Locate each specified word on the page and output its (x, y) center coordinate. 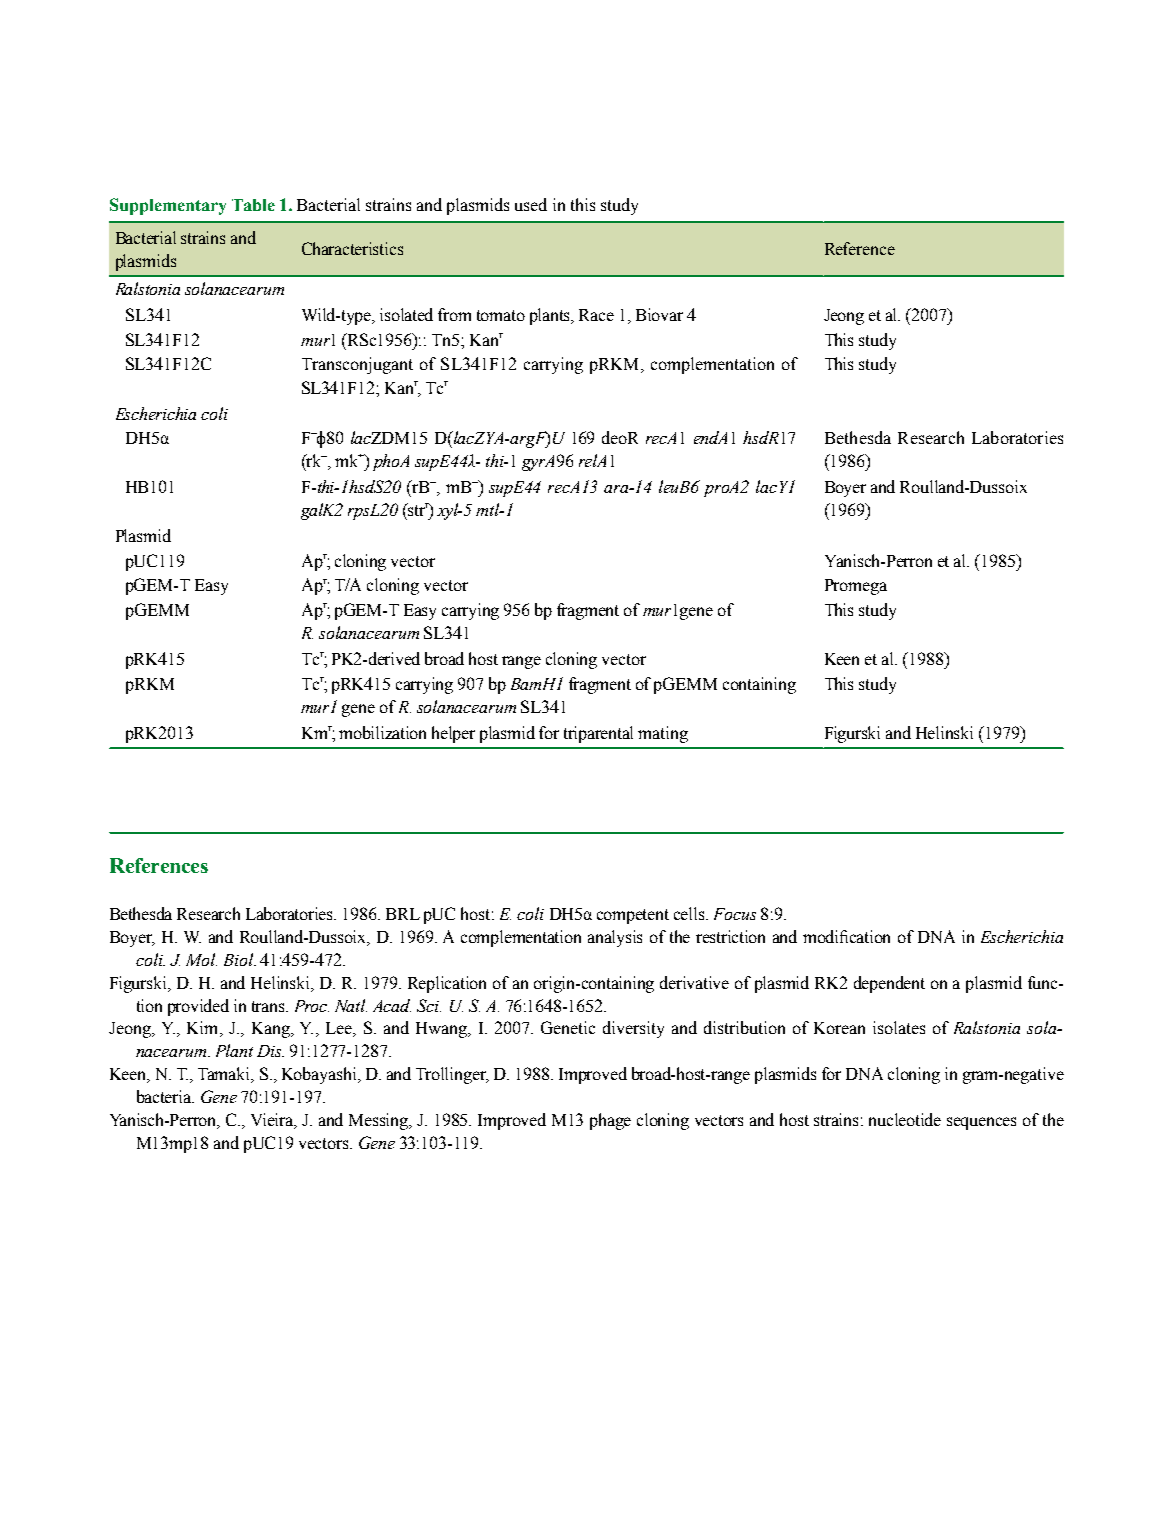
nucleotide (905, 1119)
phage (610, 1121)
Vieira (273, 1121)
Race (596, 315)
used (531, 204)
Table (253, 205)
